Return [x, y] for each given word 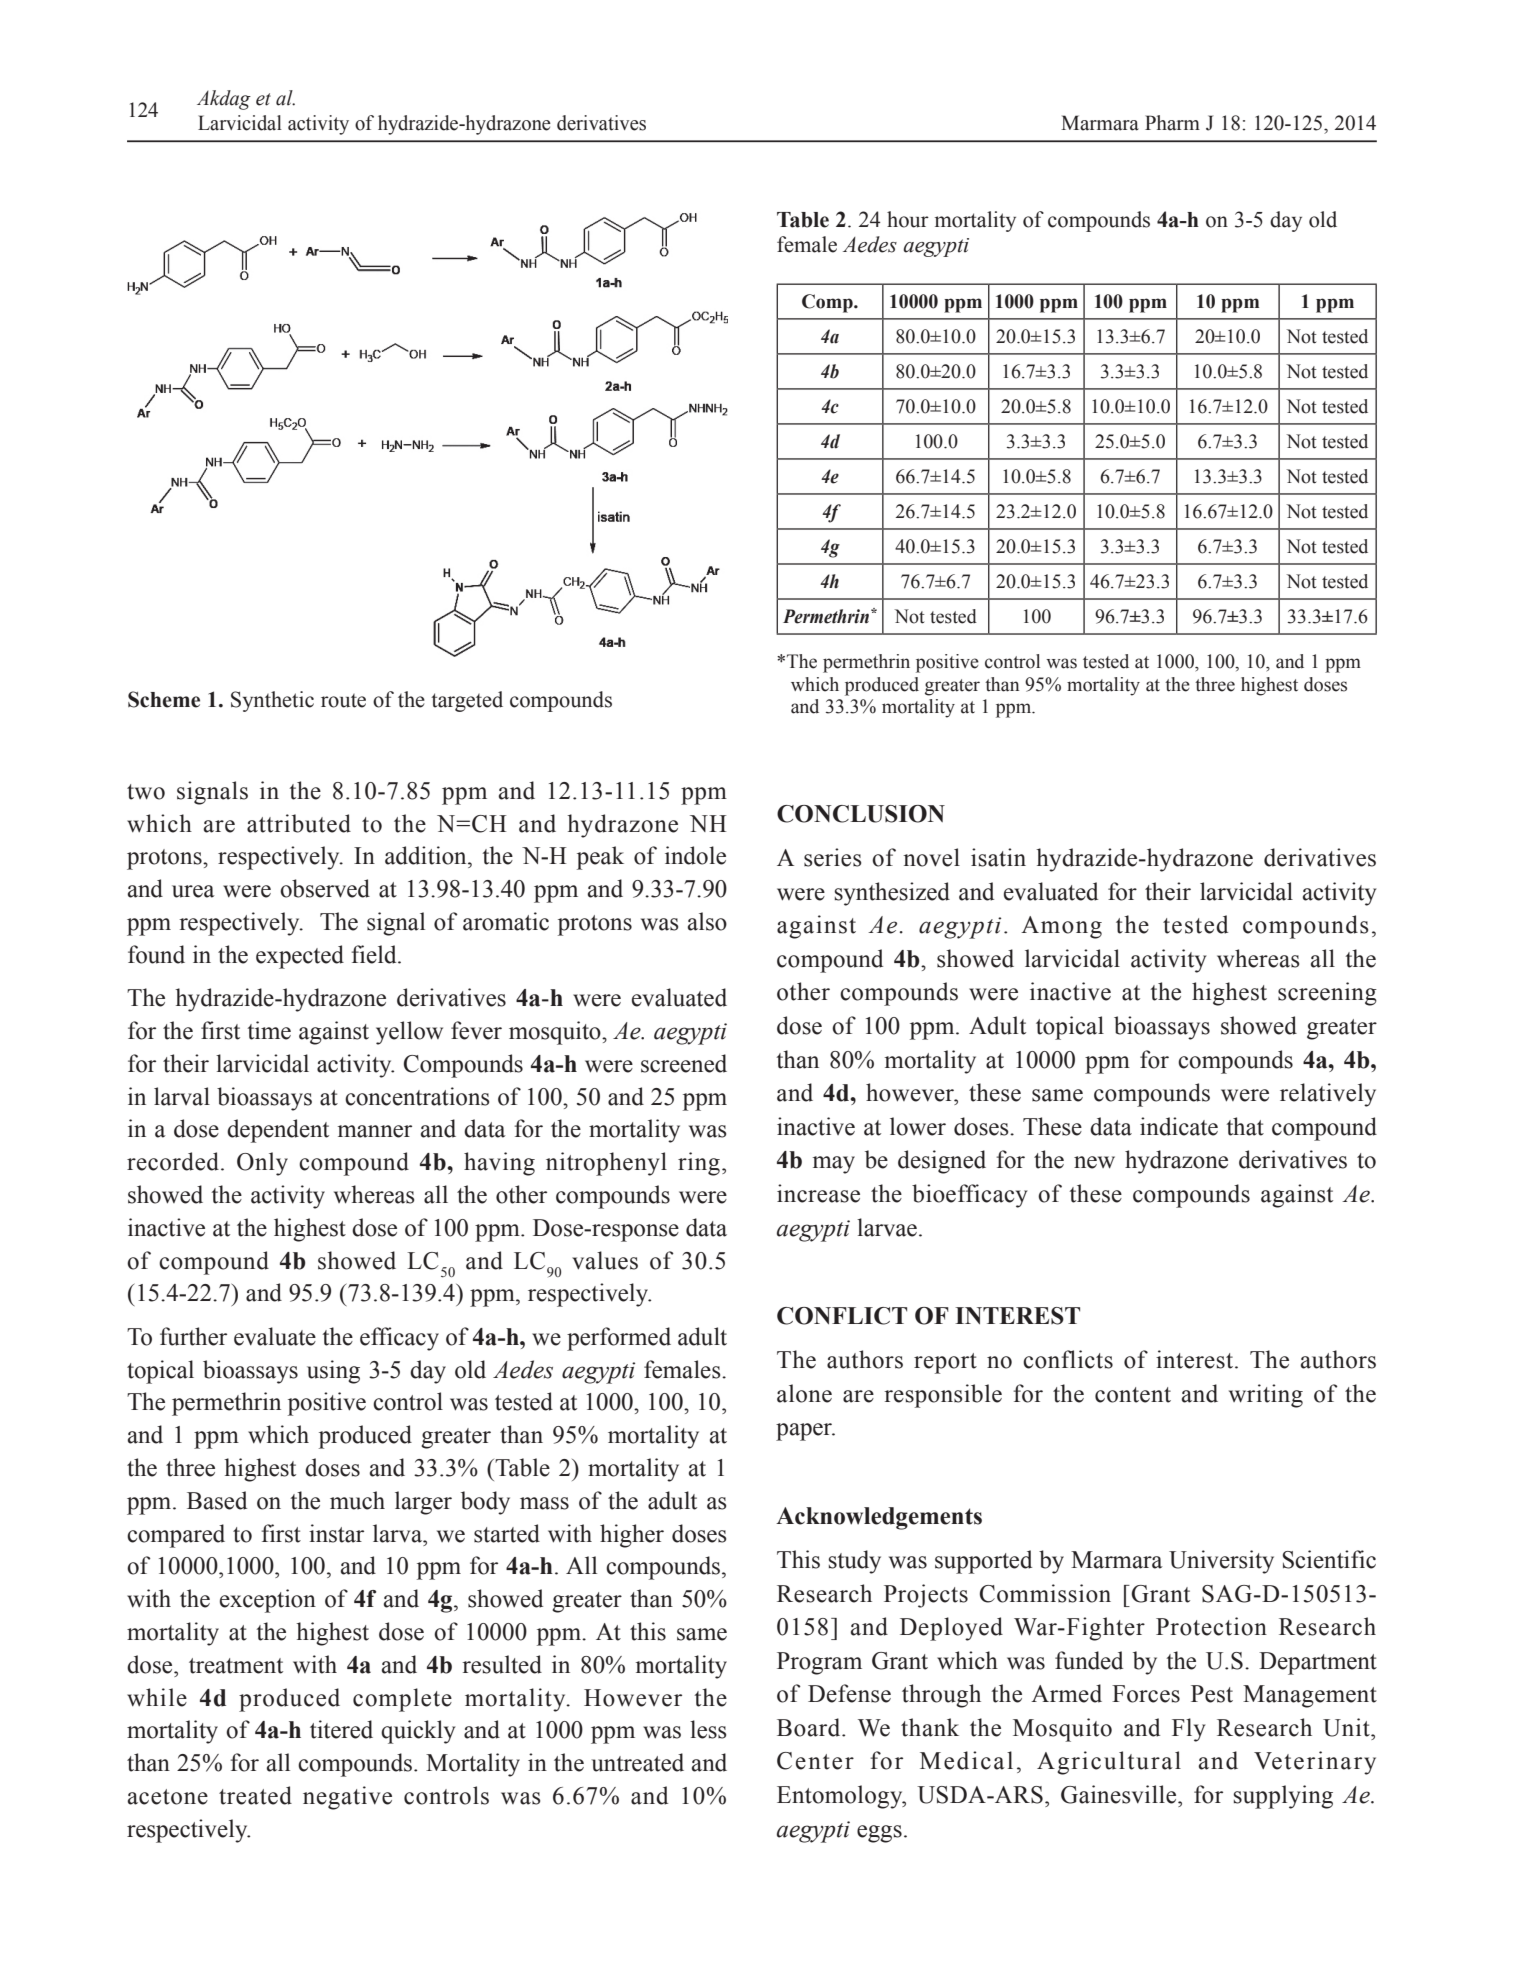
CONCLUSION [861, 814]
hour [908, 219]
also [707, 921]
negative [347, 1798]
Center [815, 1761]
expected [300, 957]
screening [1327, 994]
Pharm [1172, 123]
